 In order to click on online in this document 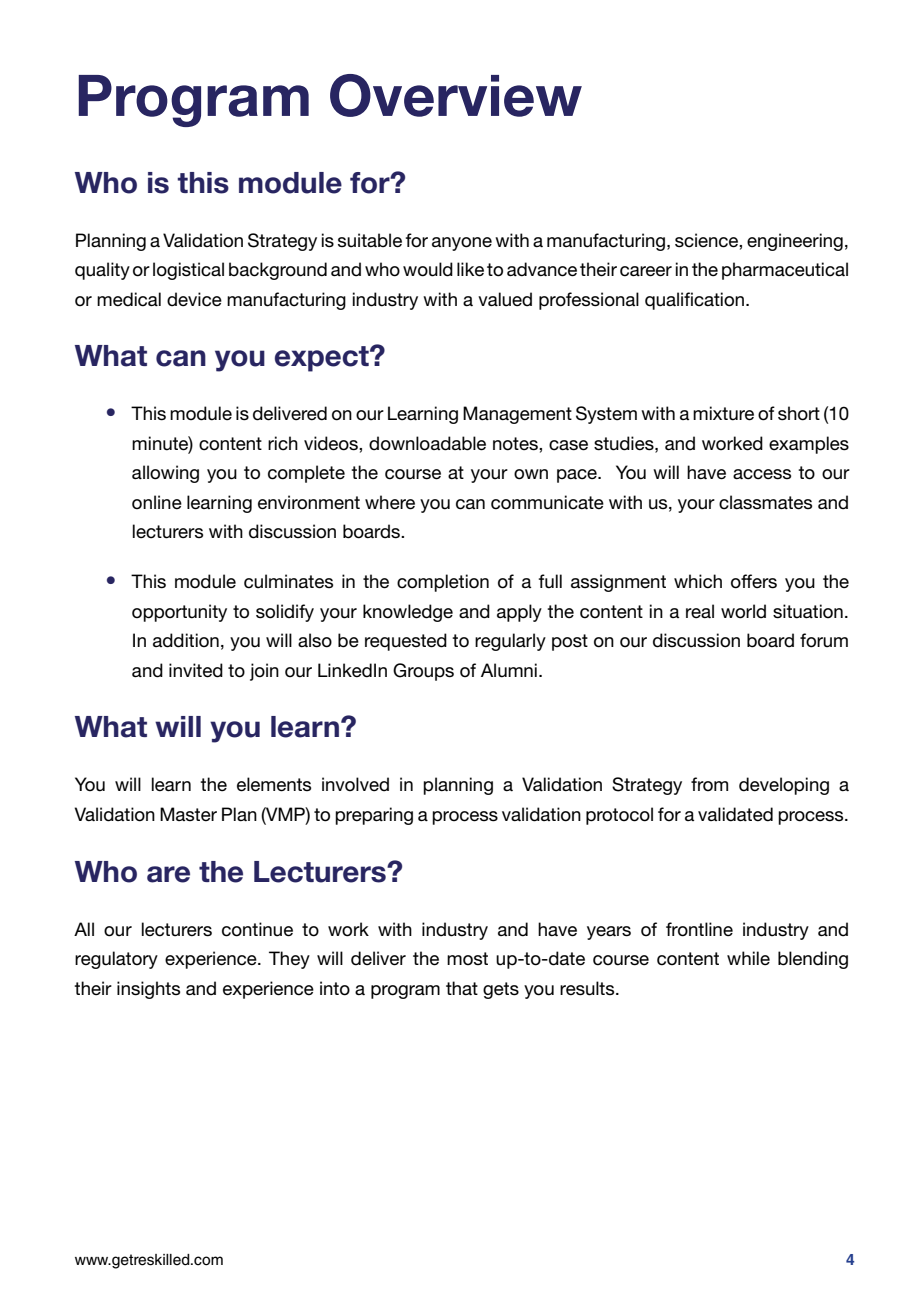, I will do `click(157, 502)`.
